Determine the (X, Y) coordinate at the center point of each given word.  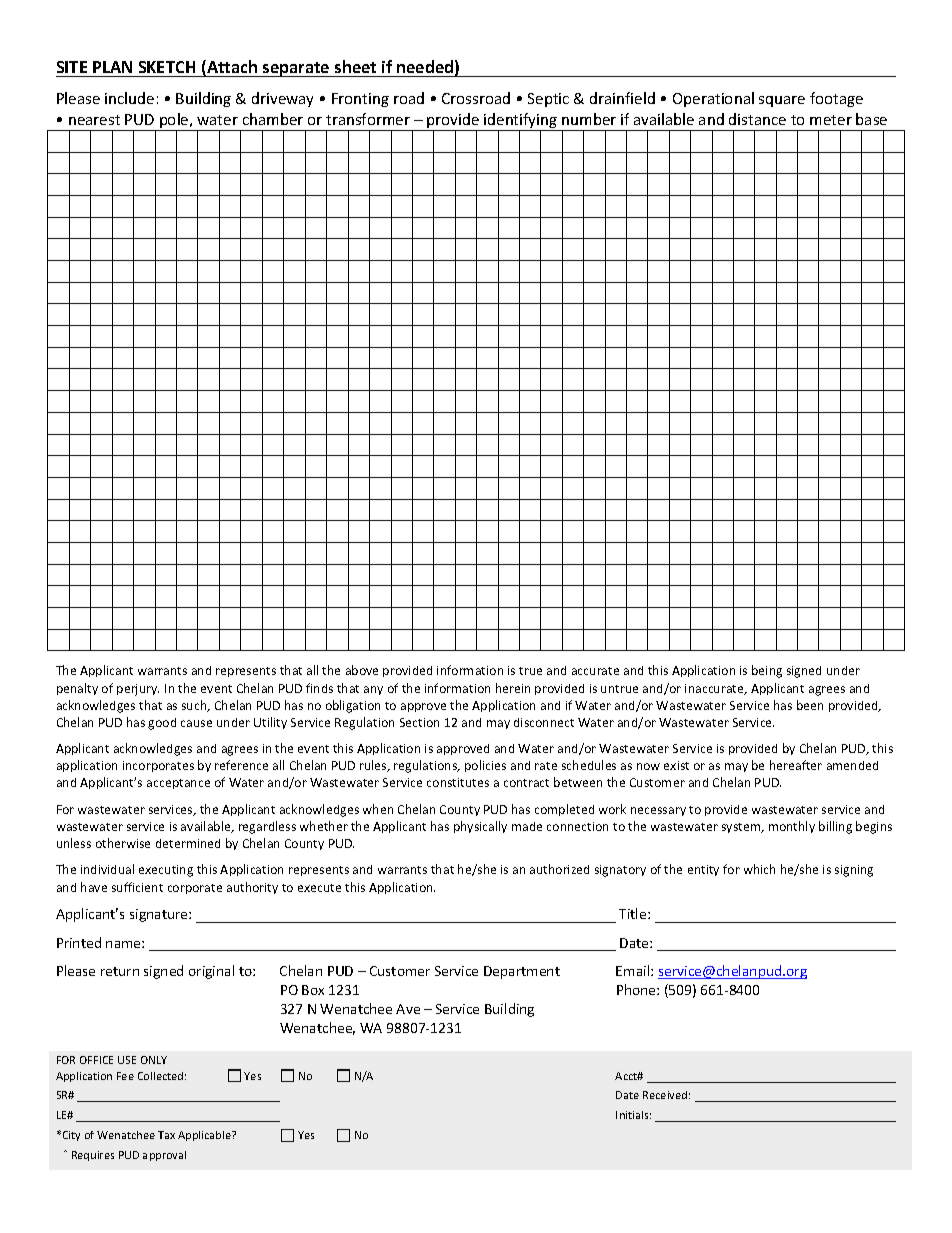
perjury (138, 690)
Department (522, 972)
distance (757, 119)
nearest (94, 120)
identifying (521, 122)
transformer (368, 119)
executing (166, 871)
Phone (637, 989)
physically (480, 827)
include (129, 98)
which (759, 869)
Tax (166, 1135)
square (782, 101)
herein (513, 688)
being (767, 671)
